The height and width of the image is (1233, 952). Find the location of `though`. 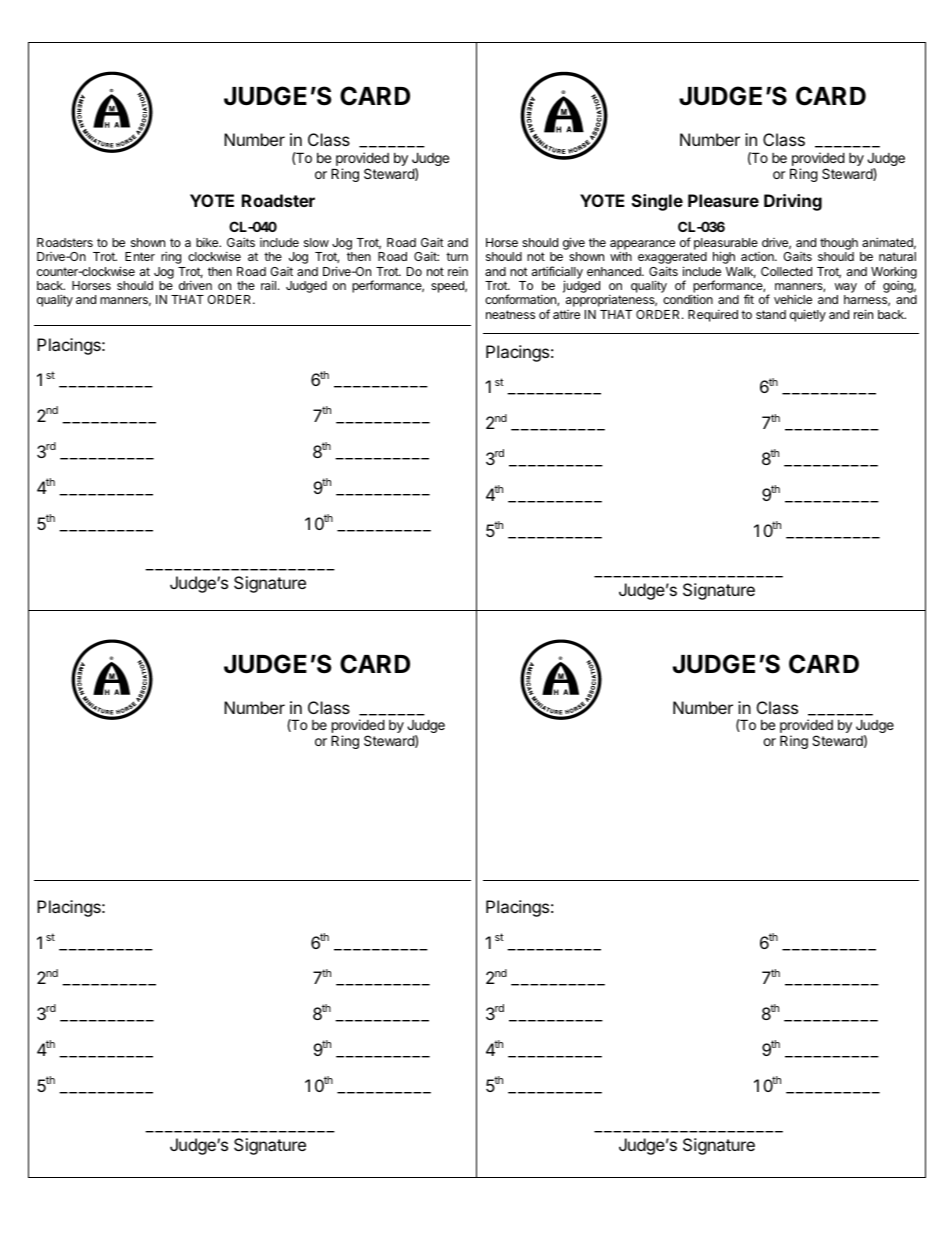

though is located at coordinates (839, 245).
